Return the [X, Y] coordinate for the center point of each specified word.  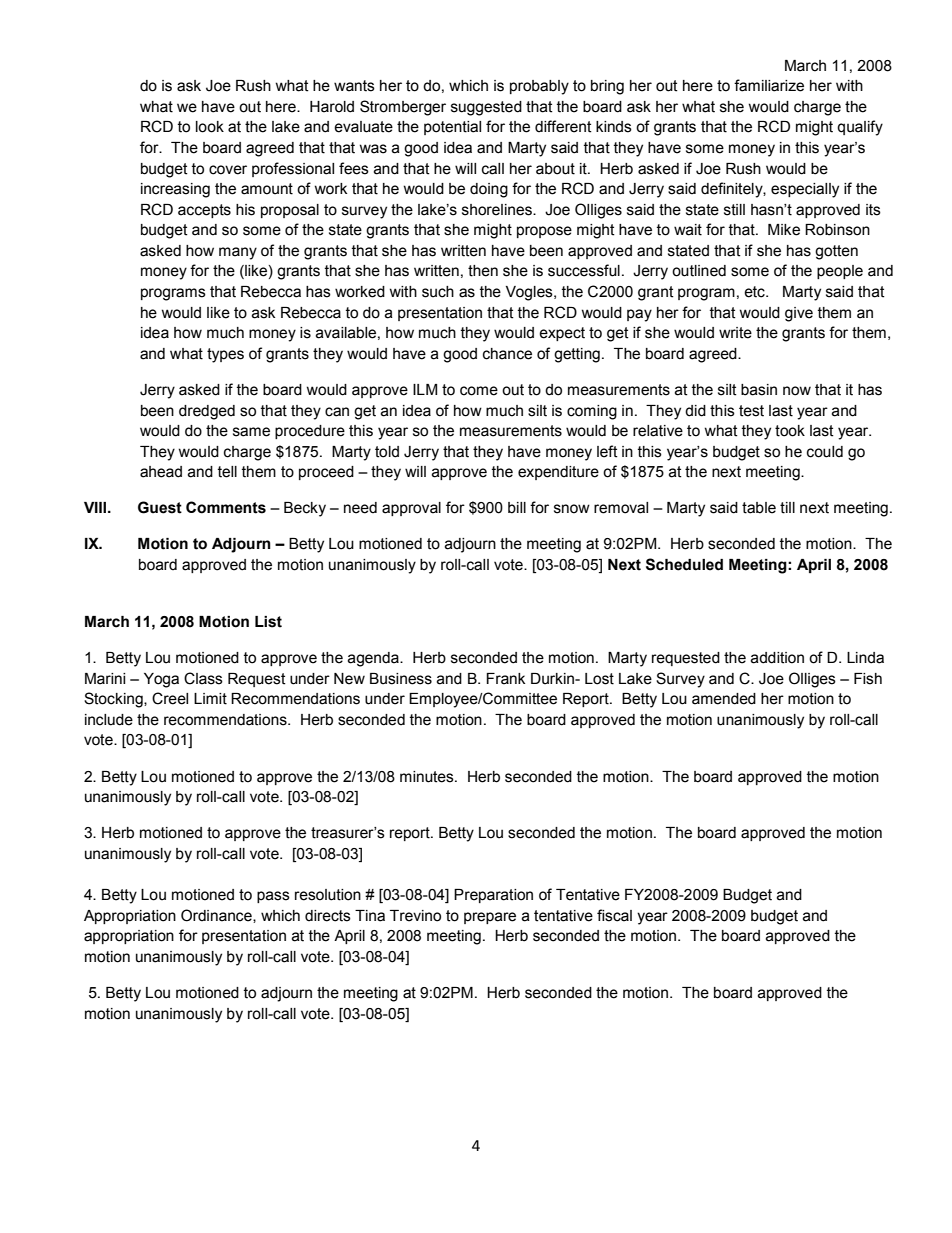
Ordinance [217, 916]
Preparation [493, 896]
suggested [486, 108]
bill [517, 508]
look [210, 127]
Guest [160, 507]
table [759, 508]
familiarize [769, 85]
